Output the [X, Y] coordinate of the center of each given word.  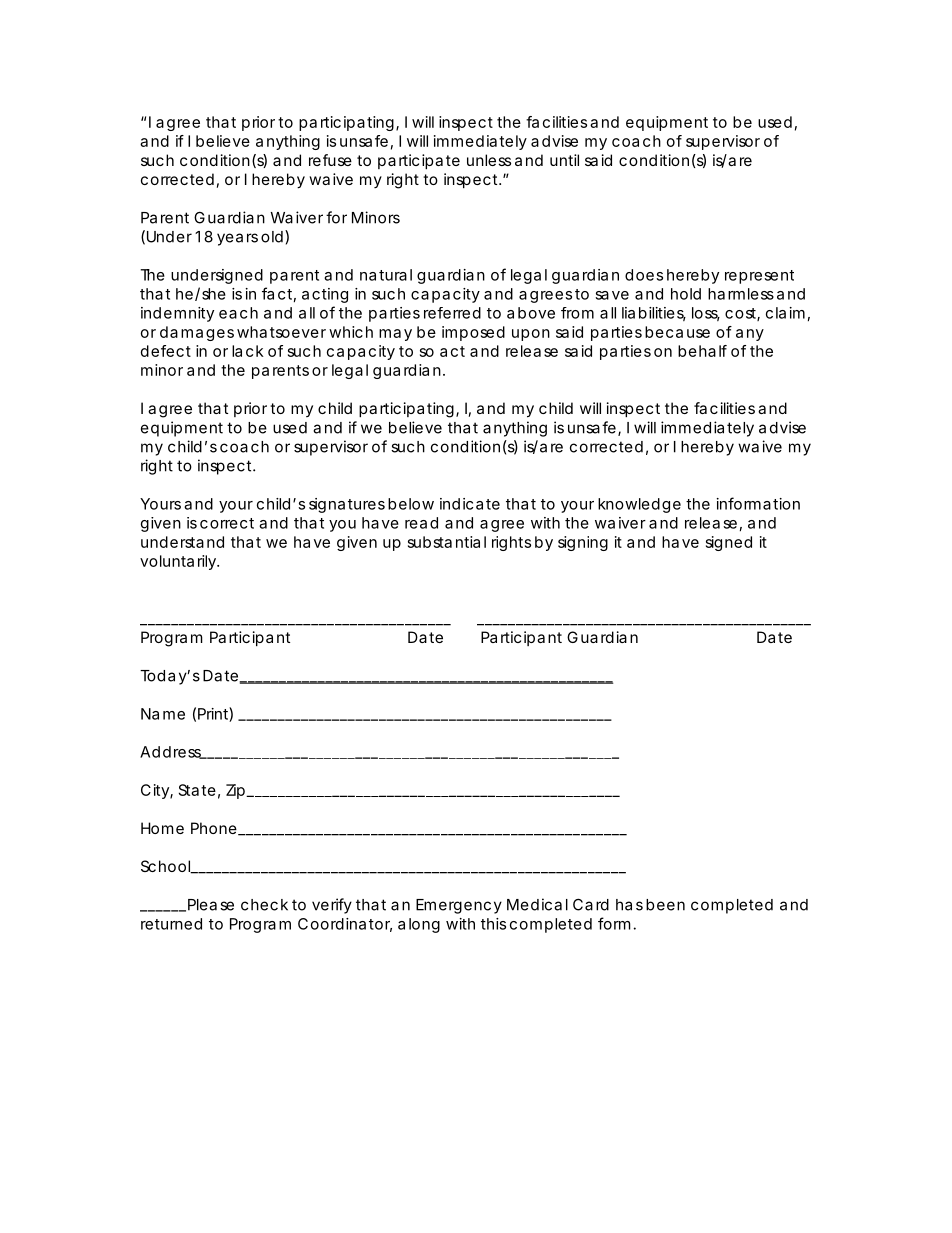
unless [489, 160]
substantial [447, 542]
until [564, 160]
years [237, 239]
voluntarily [179, 562]
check [264, 905]
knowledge [639, 505]
